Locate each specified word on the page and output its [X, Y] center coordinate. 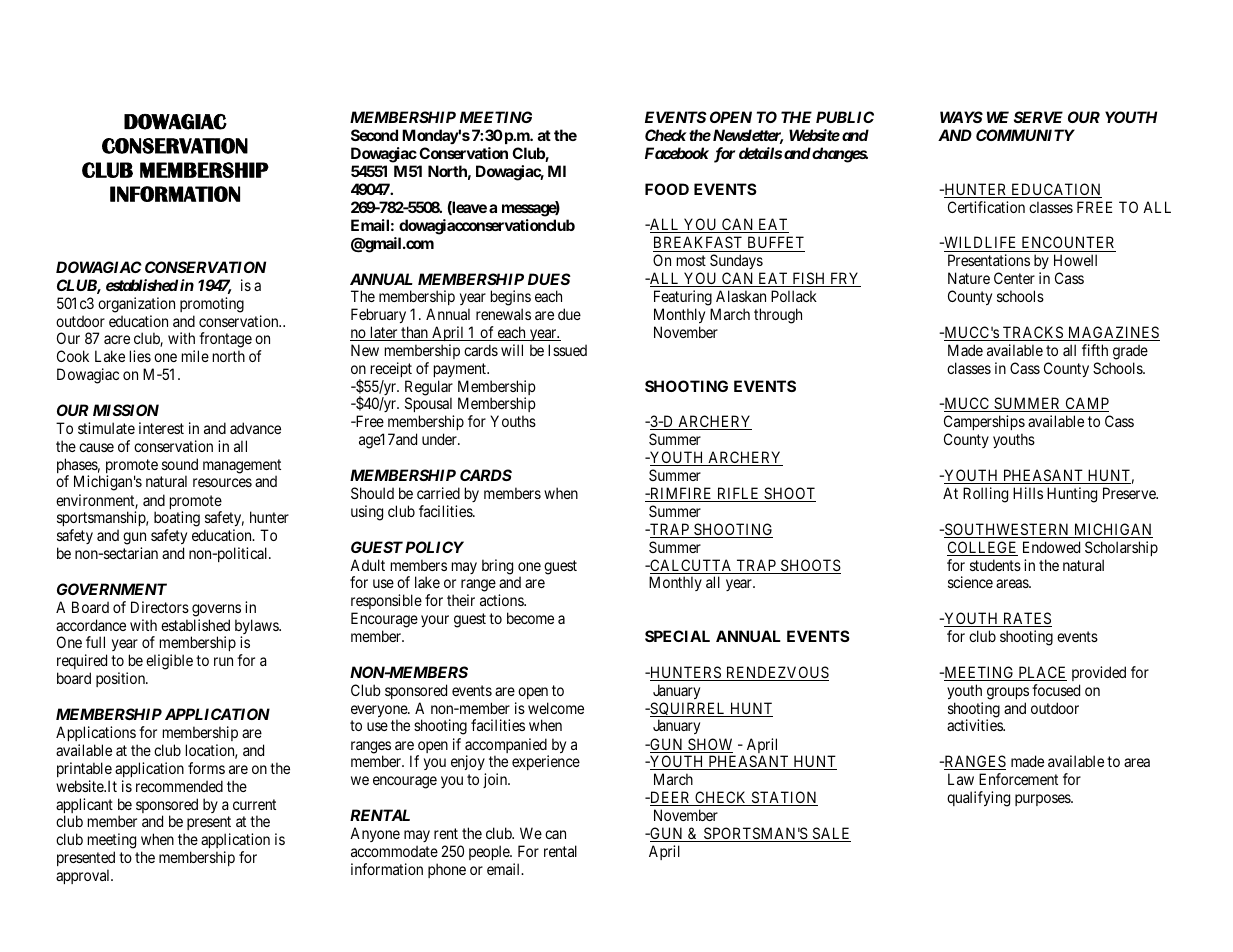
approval [84, 876]
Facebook [677, 153]
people [490, 852]
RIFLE [738, 494]
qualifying [978, 799]
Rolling [985, 495]
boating [177, 520]
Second [374, 135]
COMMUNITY [1025, 135]
